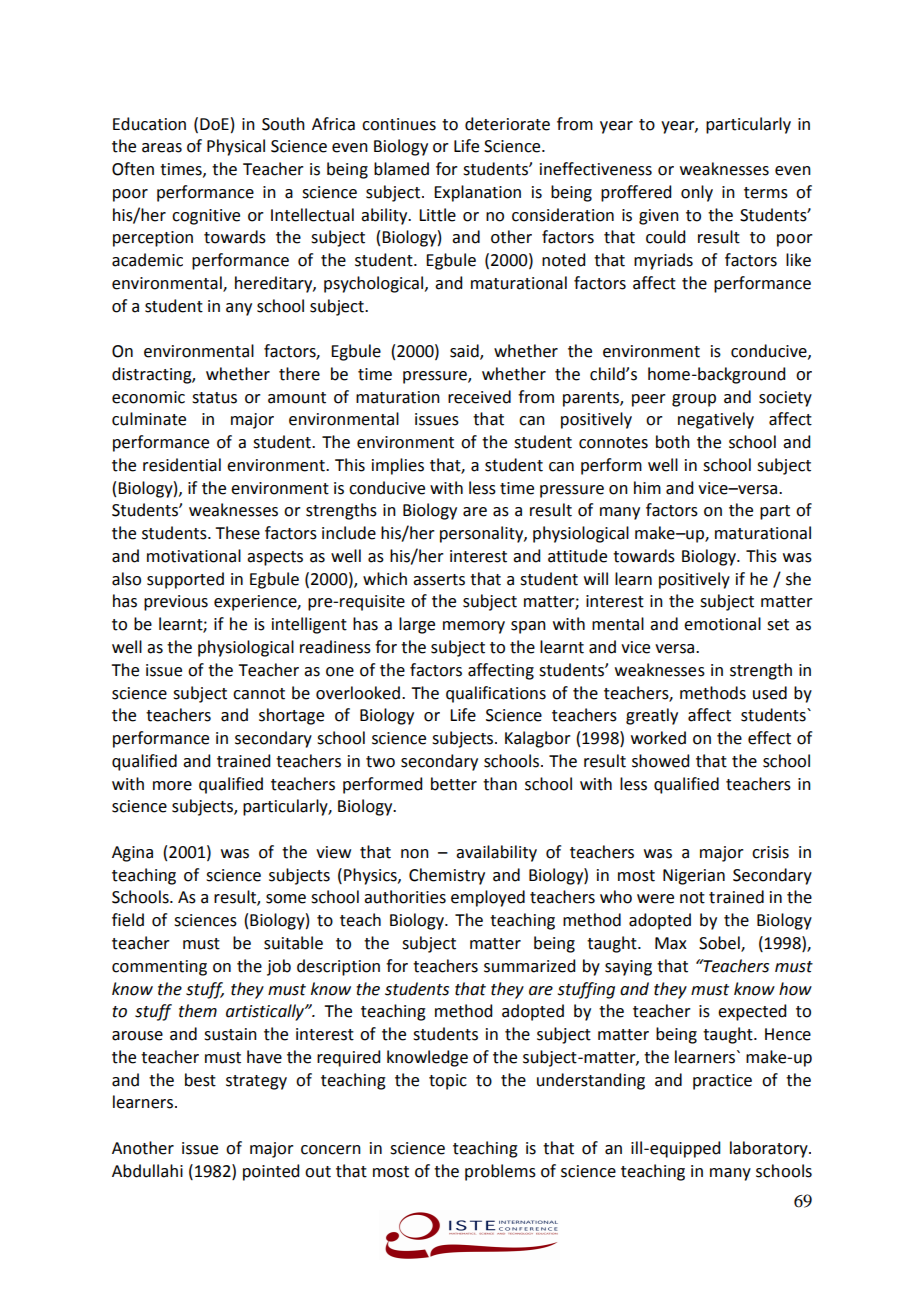  What do you see at coordinates (454, 784) in the screenshot?
I see `better` at bounding box center [454, 784].
